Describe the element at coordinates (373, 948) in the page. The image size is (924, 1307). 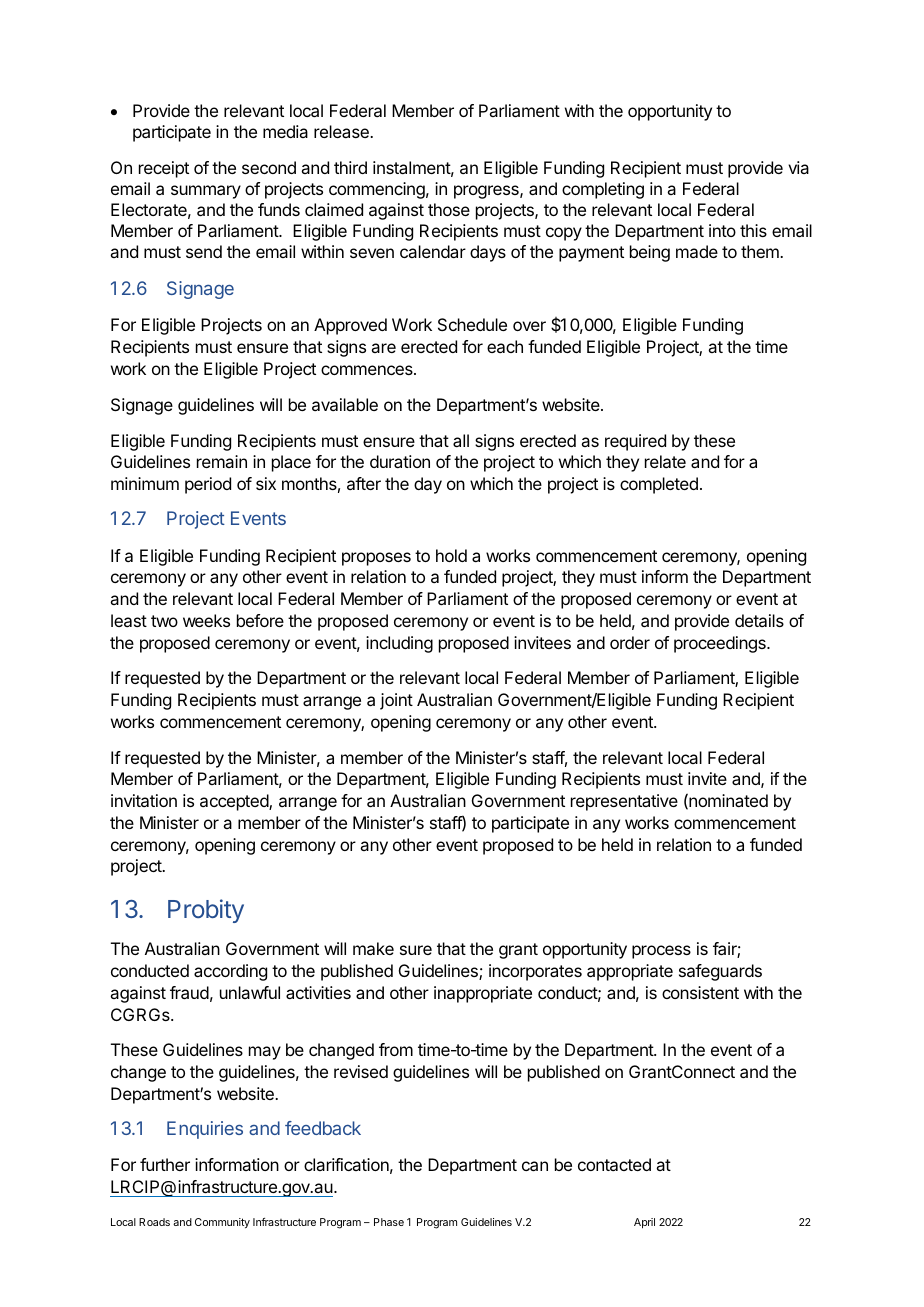
I see `make` at that location.
